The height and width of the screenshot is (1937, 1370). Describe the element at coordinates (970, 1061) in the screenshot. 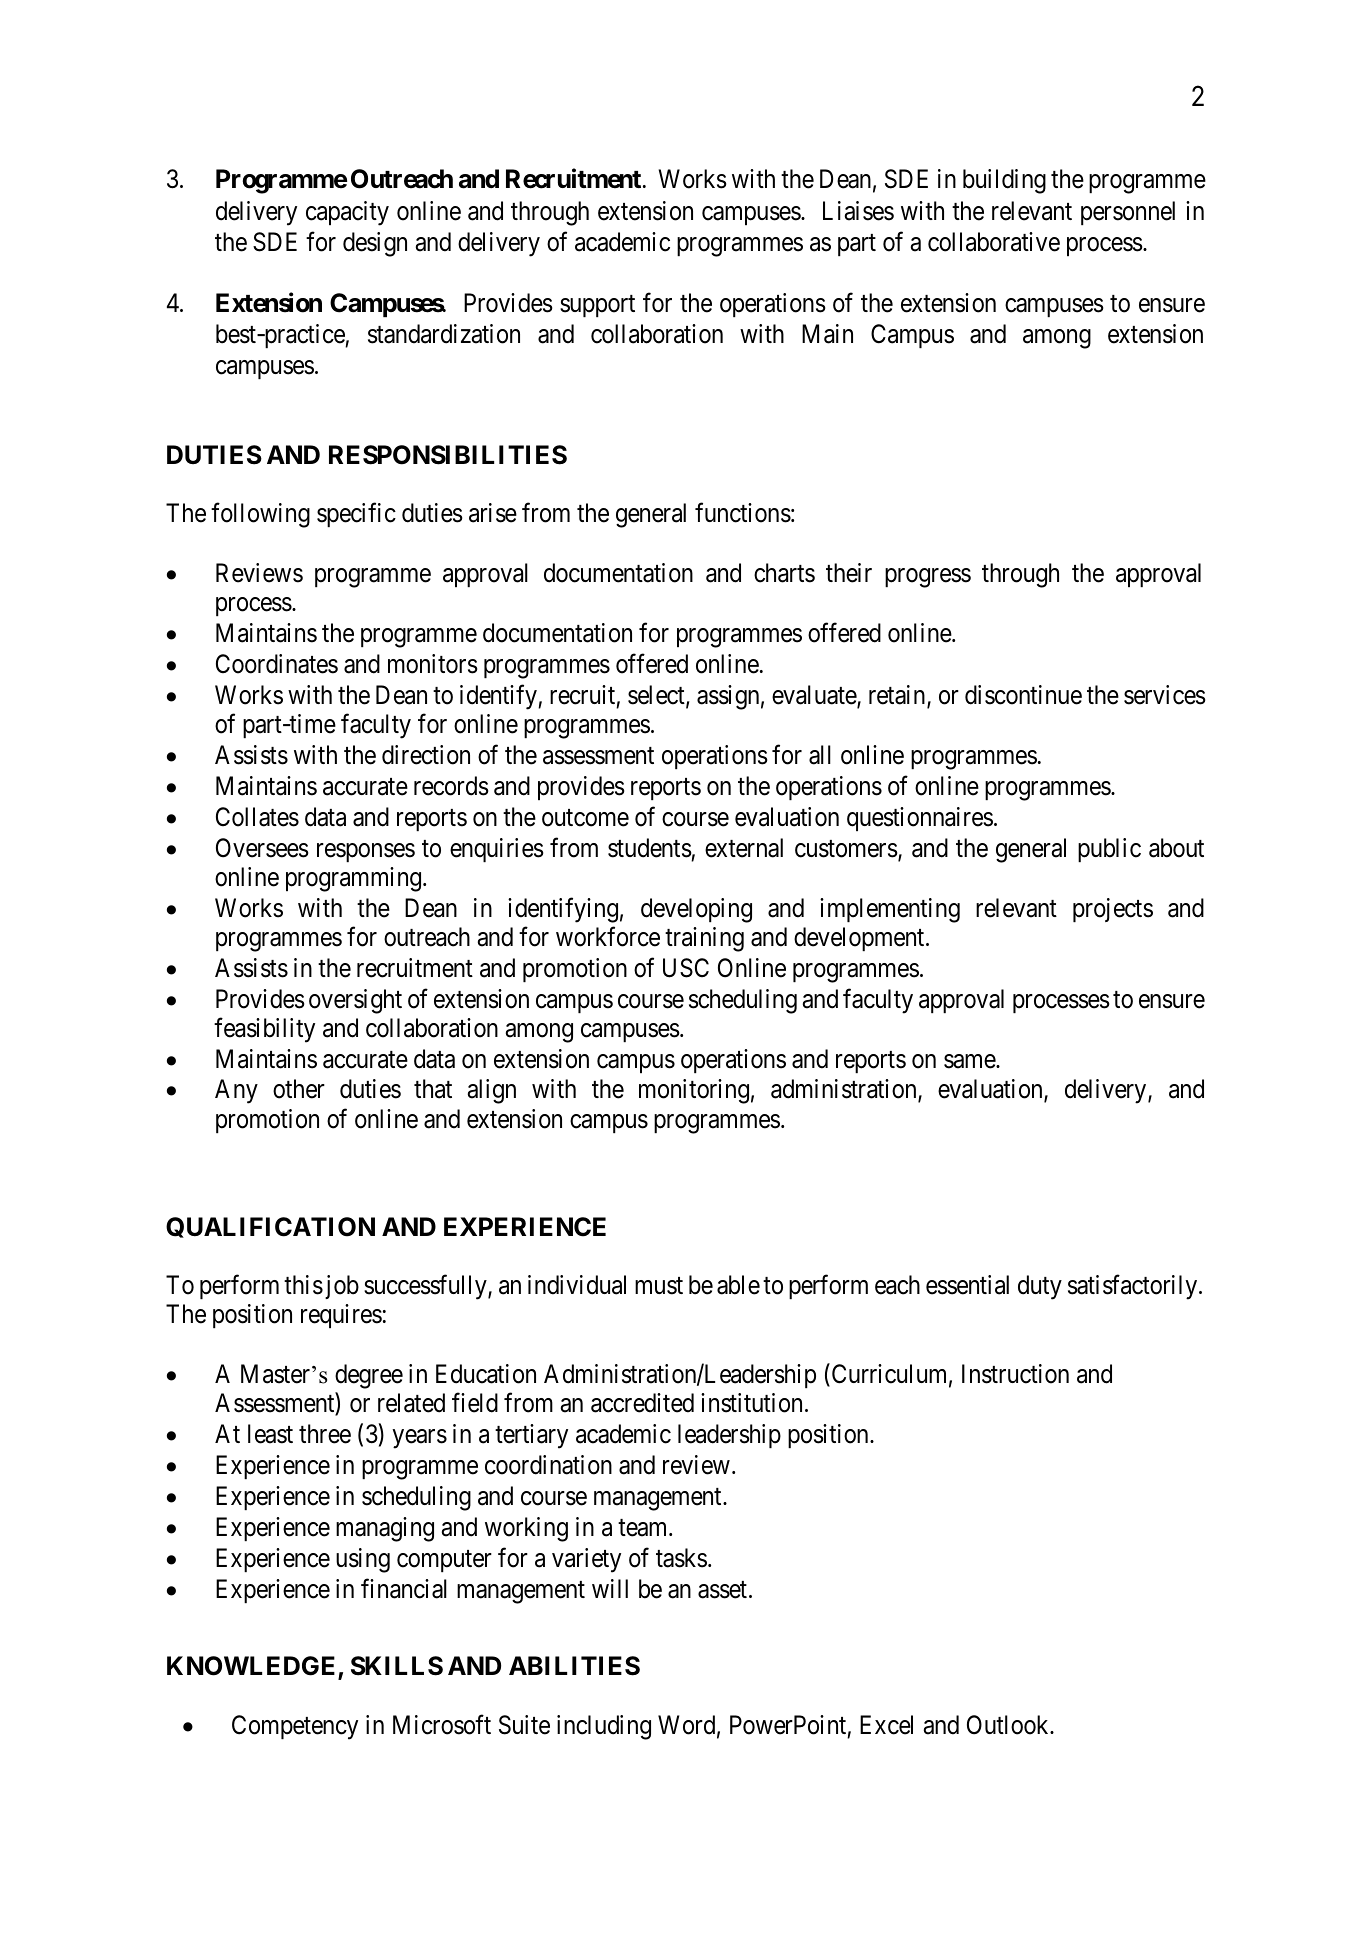

I see `same` at that location.
